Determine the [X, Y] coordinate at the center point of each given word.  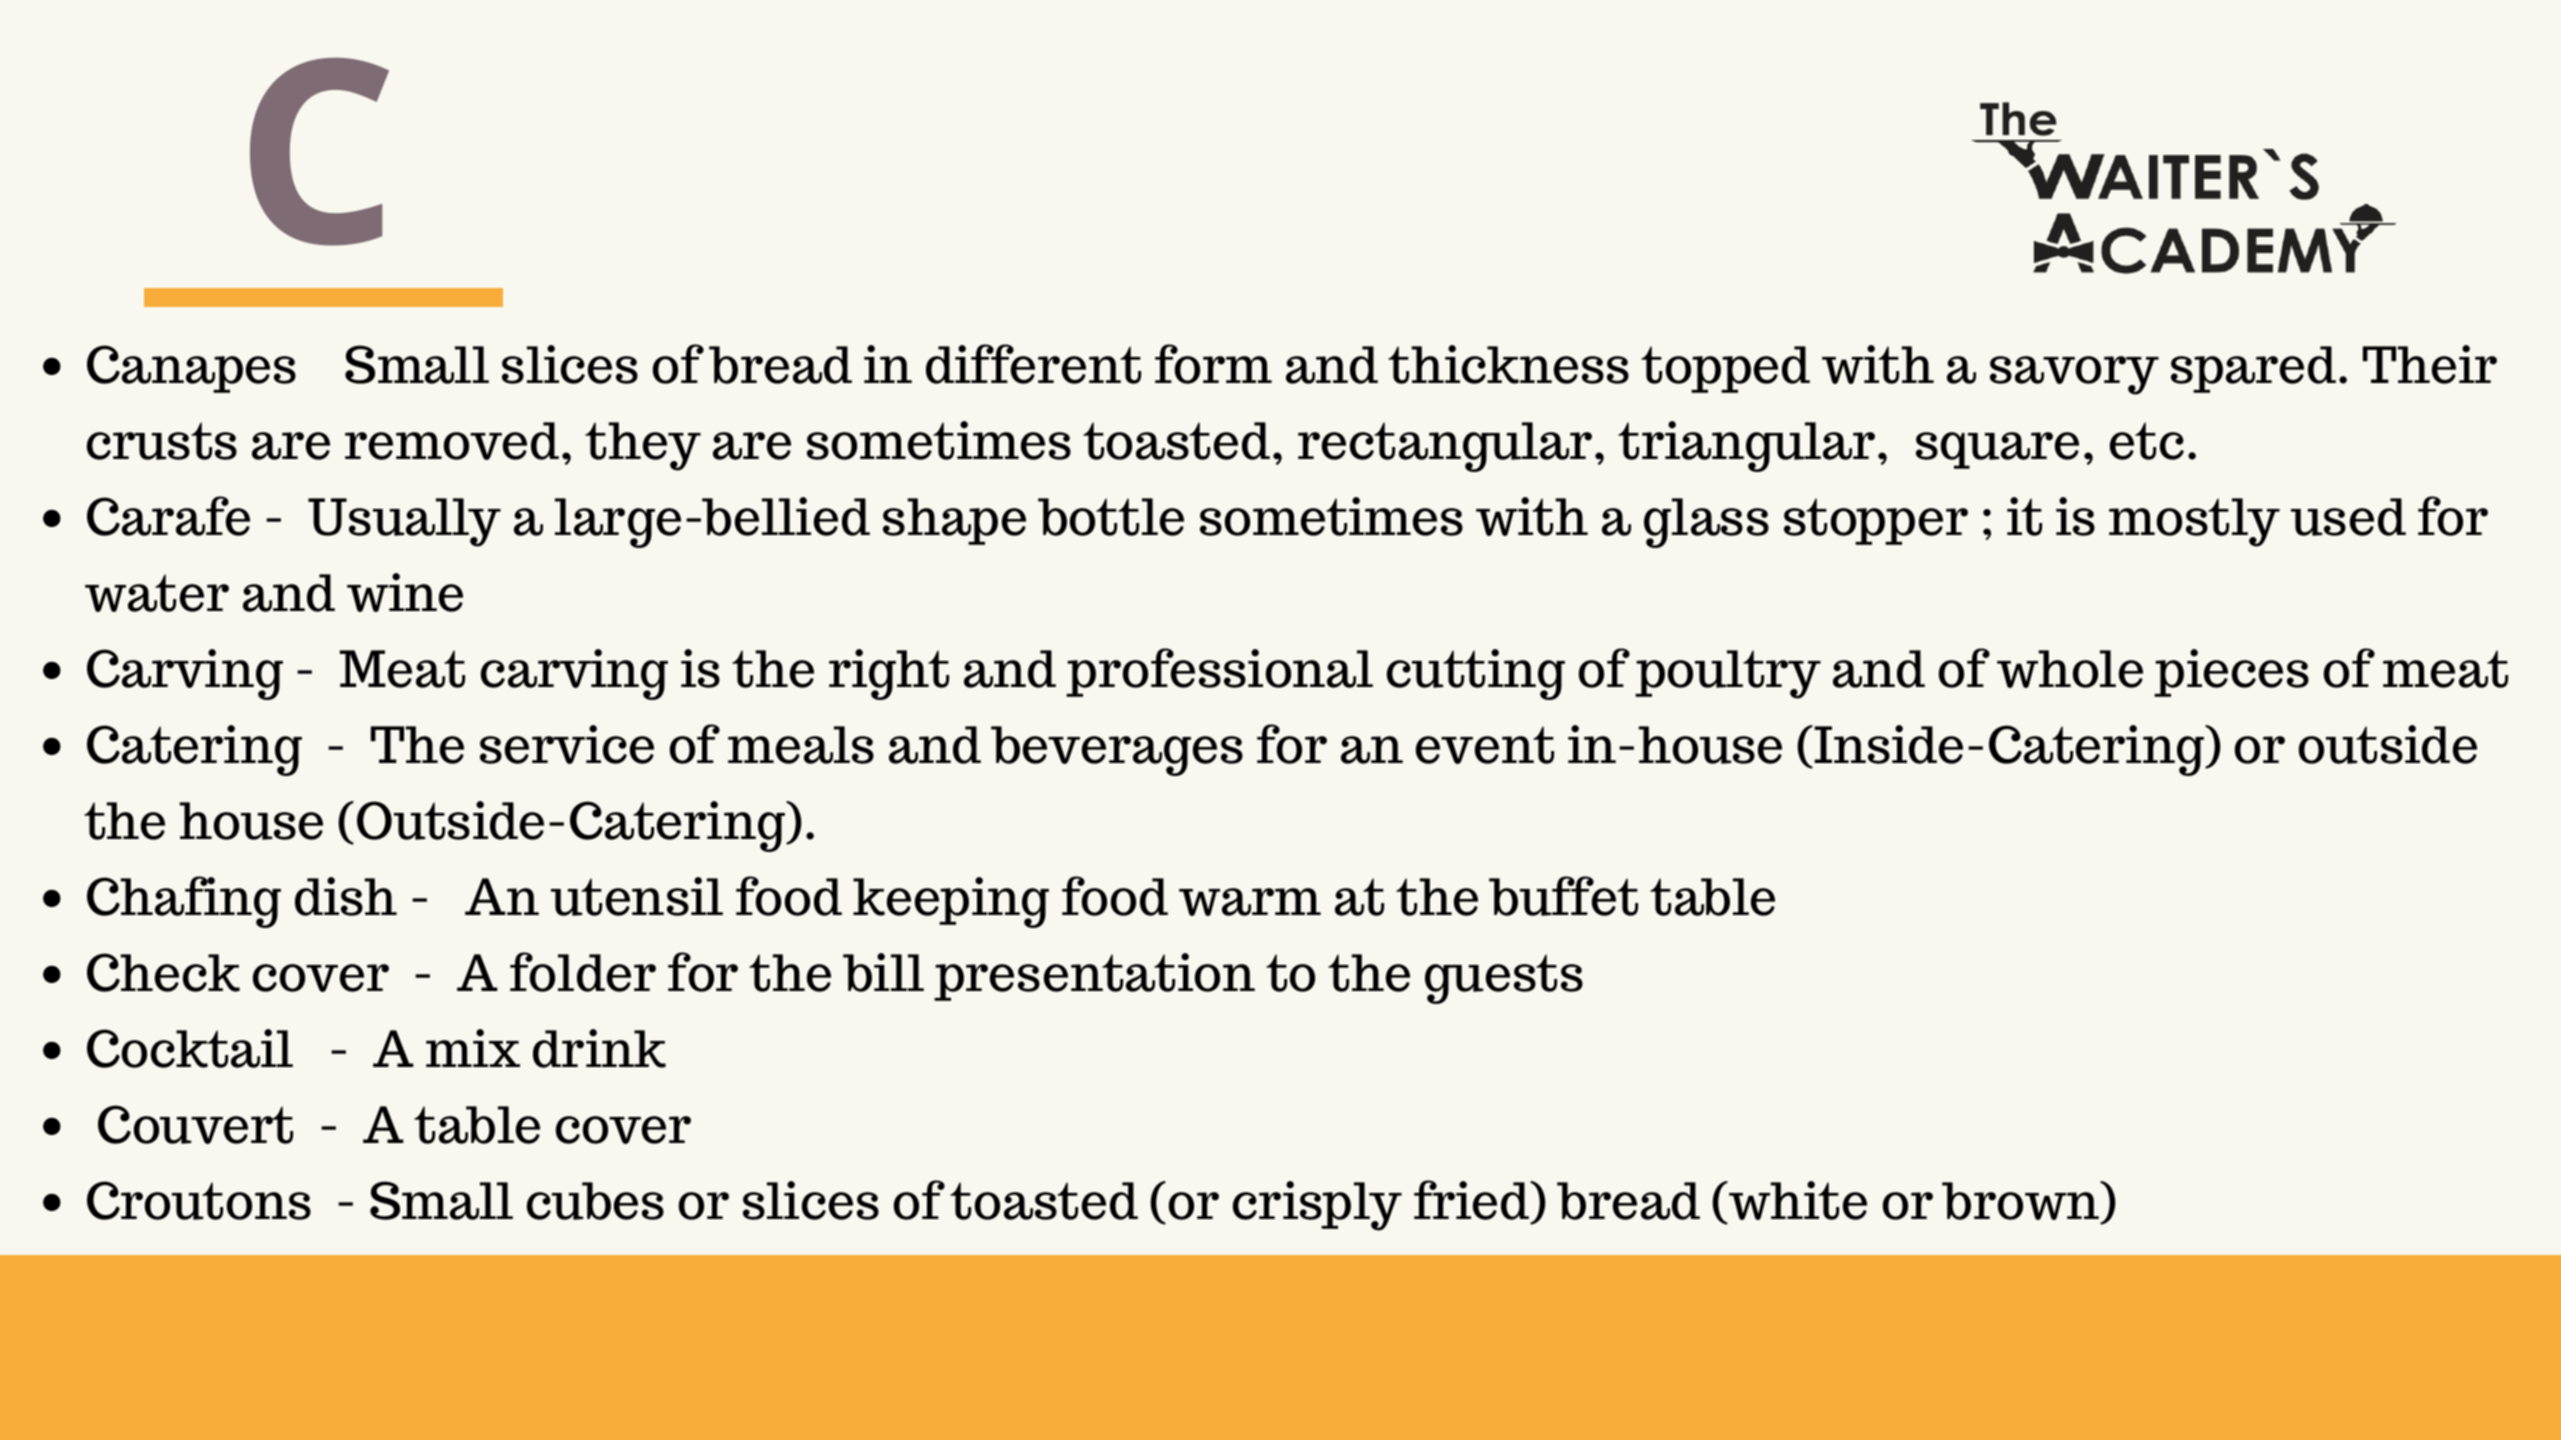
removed [452, 441]
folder [583, 972]
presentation [1094, 977]
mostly [2194, 522]
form [1213, 364]
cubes [595, 1201]
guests [1504, 979]
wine [405, 592]
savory [2074, 375]
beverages [1117, 751]
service [567, 744]
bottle [1111, 517]
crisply [1317, 1206]
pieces [2231, 673]
